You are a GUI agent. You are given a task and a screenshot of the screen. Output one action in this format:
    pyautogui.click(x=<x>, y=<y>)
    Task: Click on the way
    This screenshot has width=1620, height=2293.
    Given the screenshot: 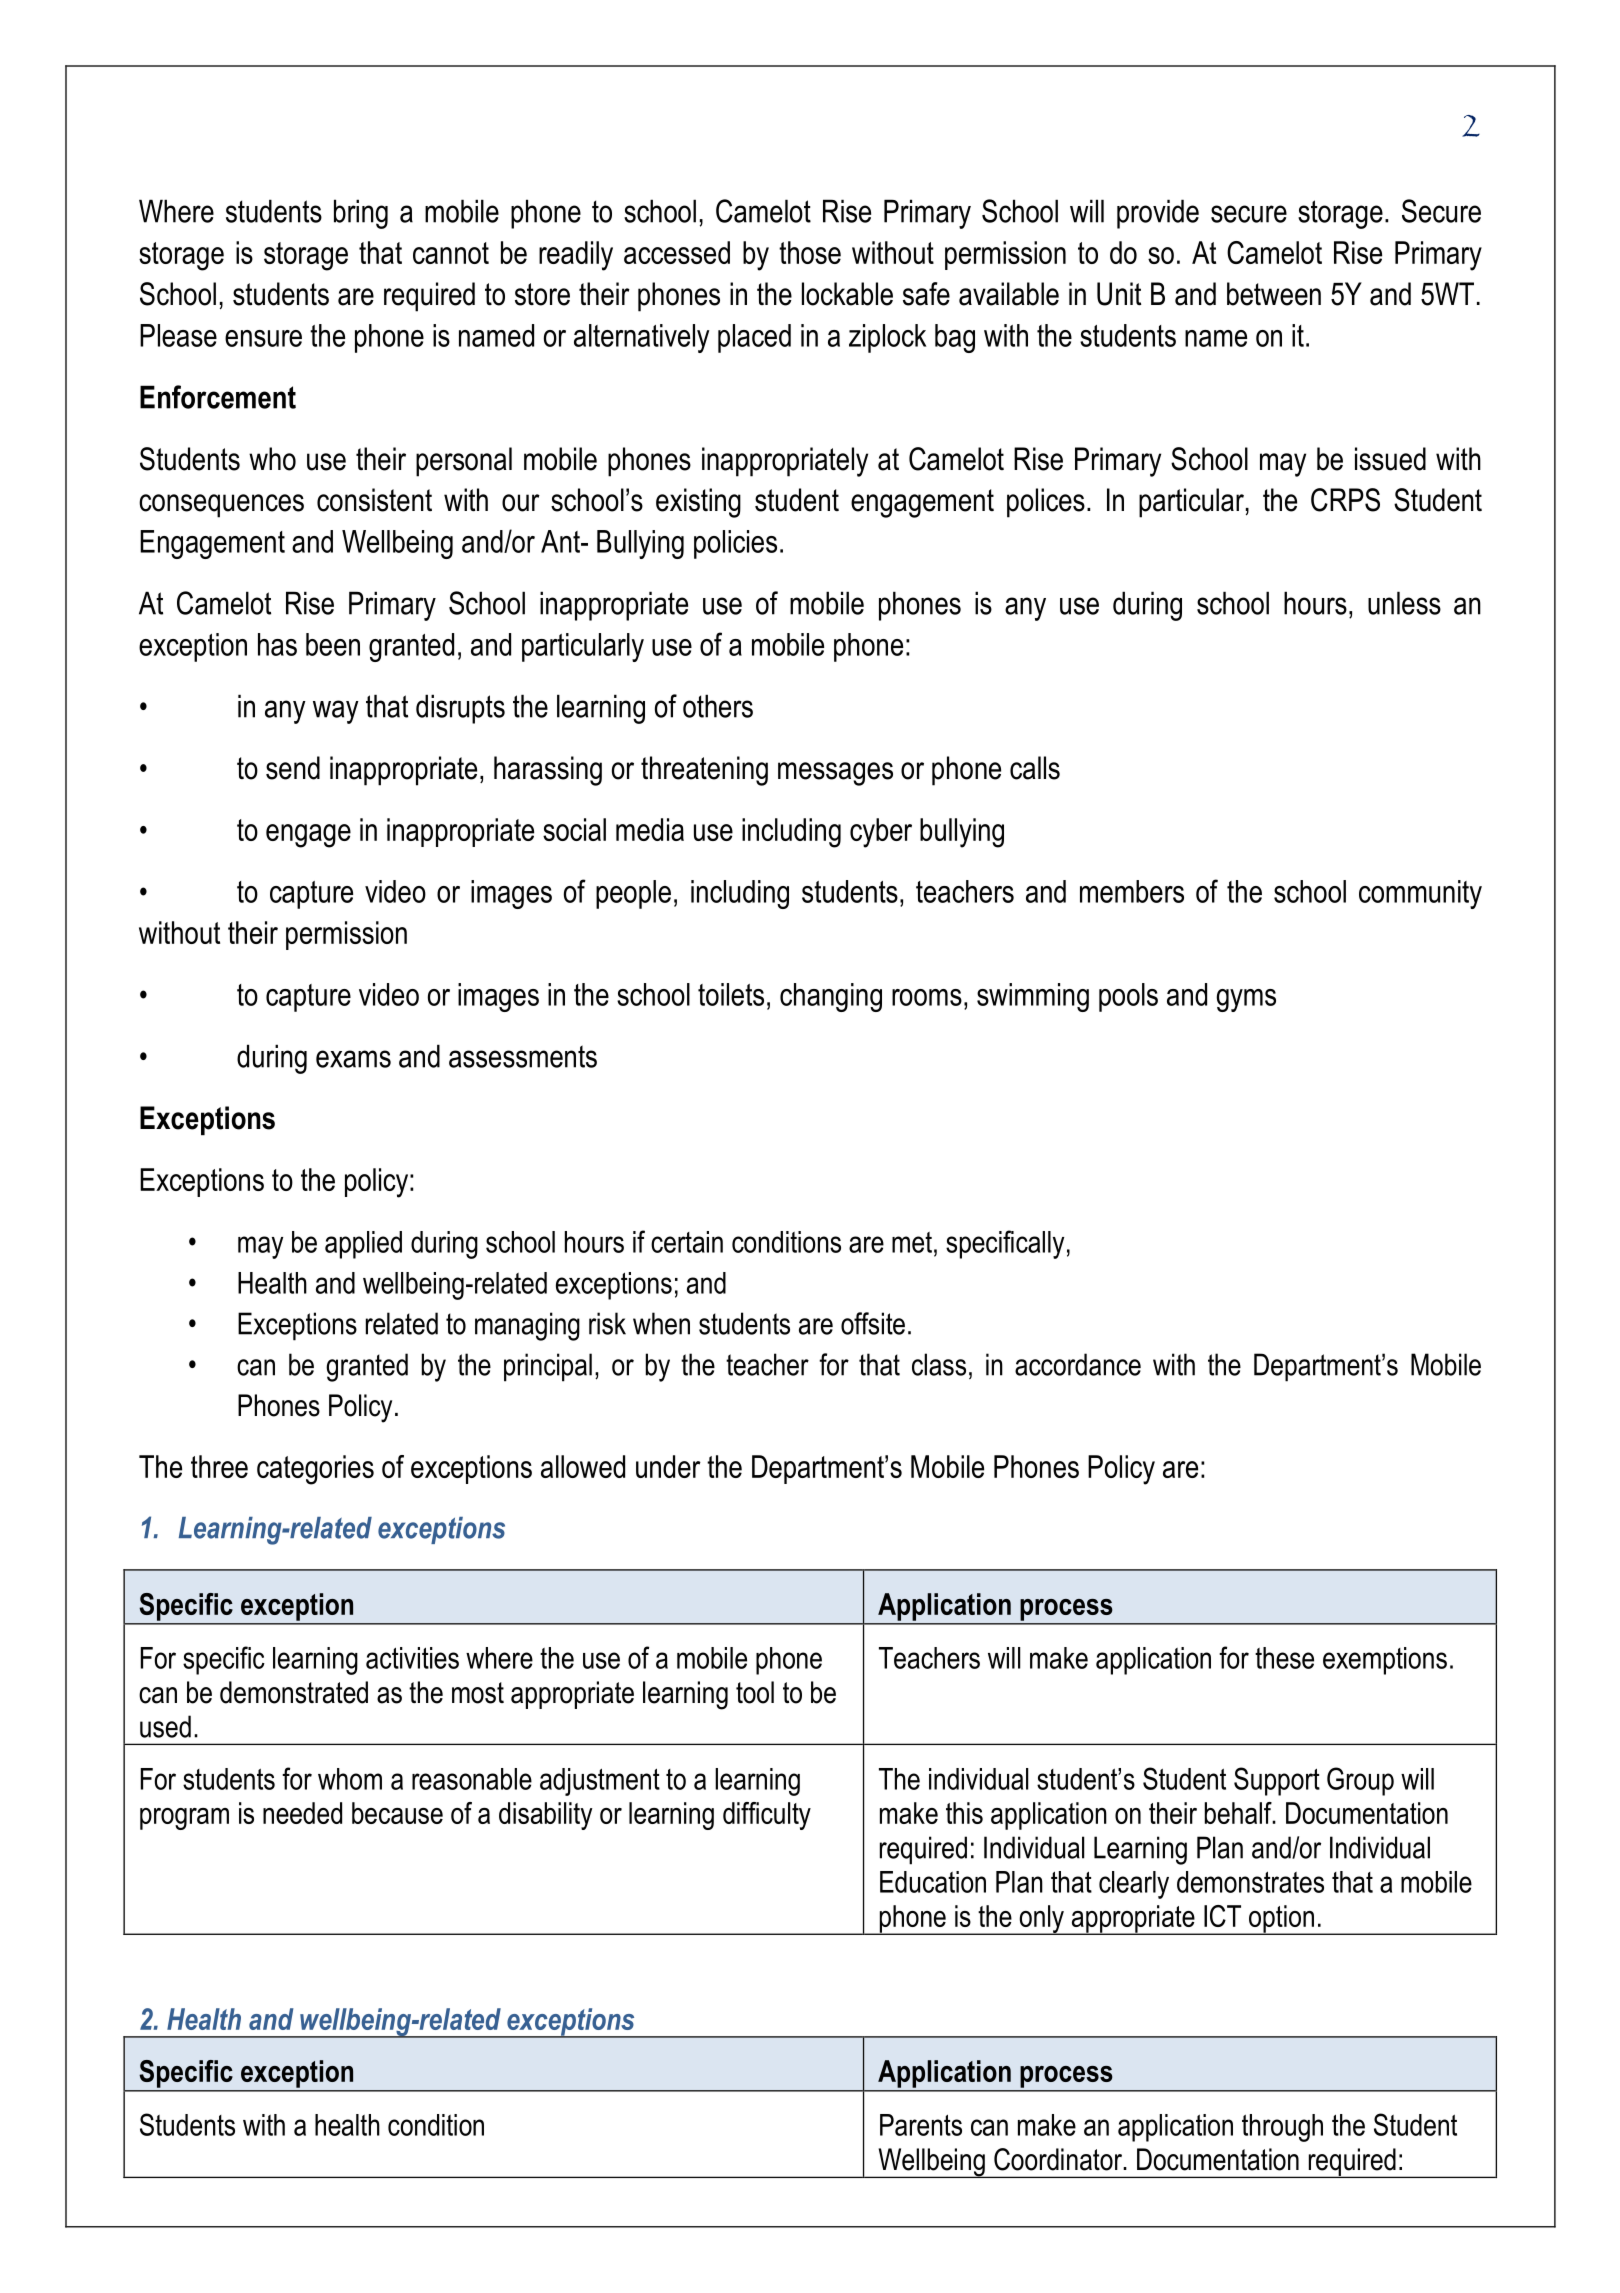 What is the action you would take?
    pyautogui.click(x=336, y=712)
